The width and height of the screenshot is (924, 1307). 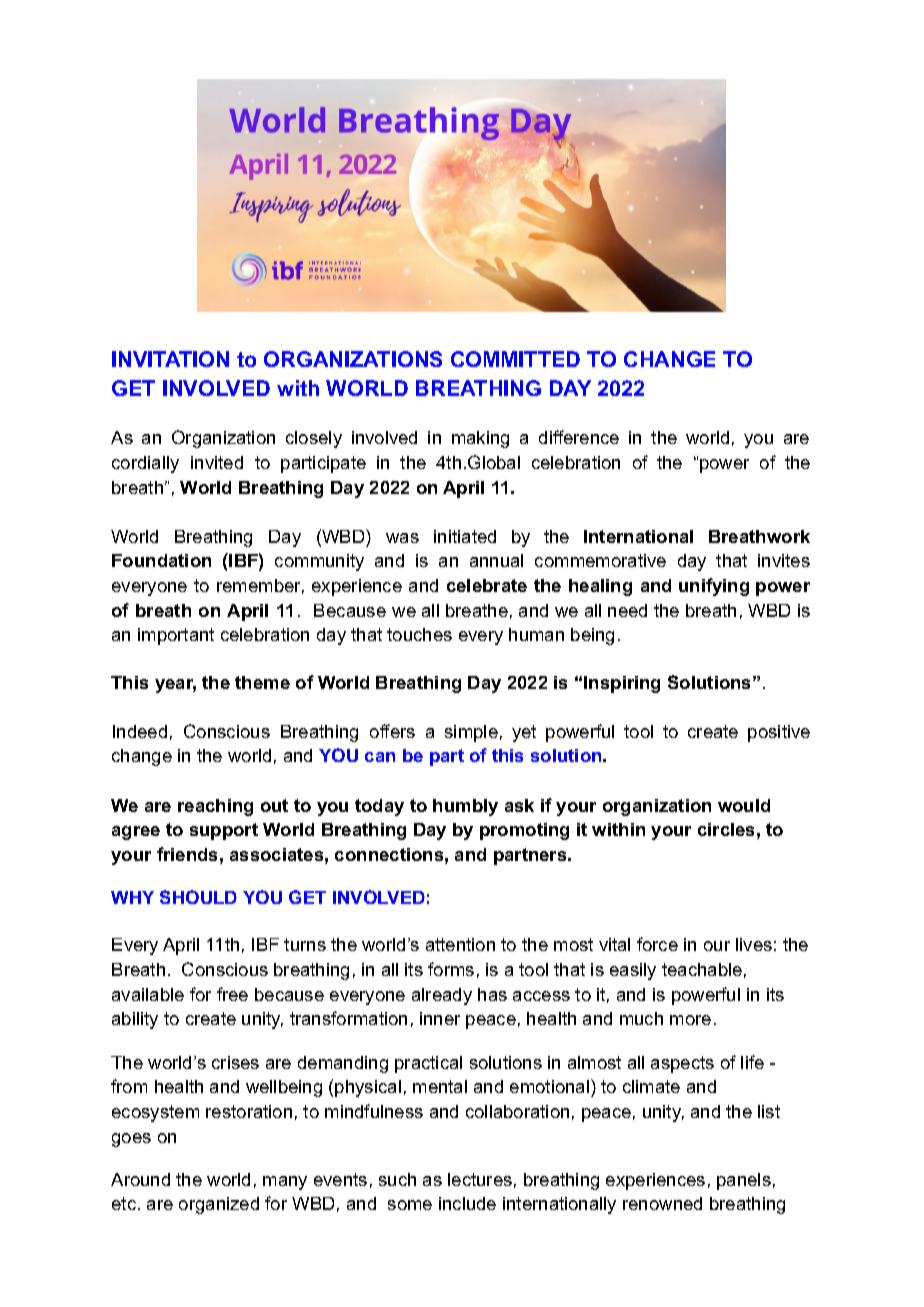 I want to click on reaching, so click(x=215, y=807).
